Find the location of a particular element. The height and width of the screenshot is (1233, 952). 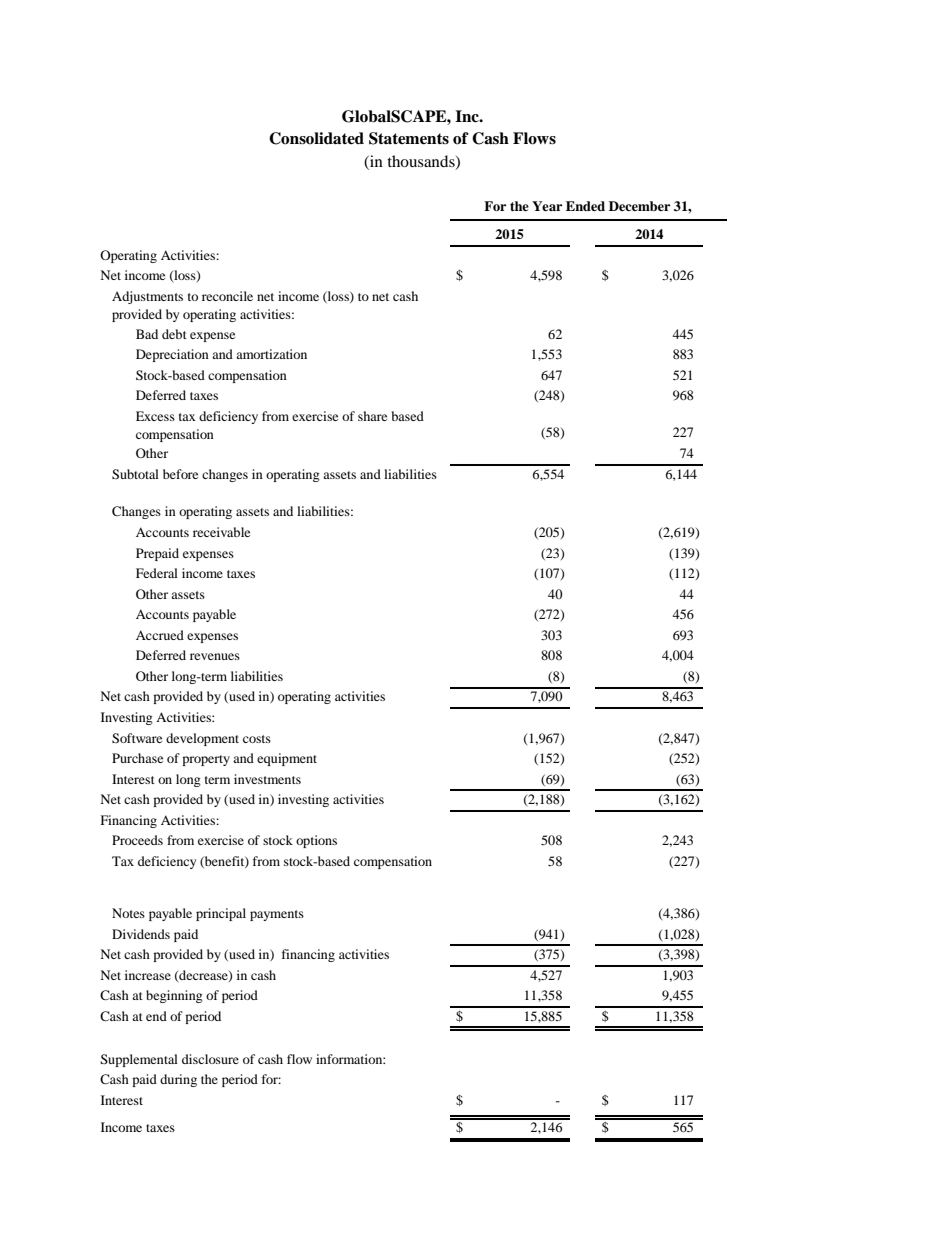

Depreciation is located at coordinates (172, 355).
